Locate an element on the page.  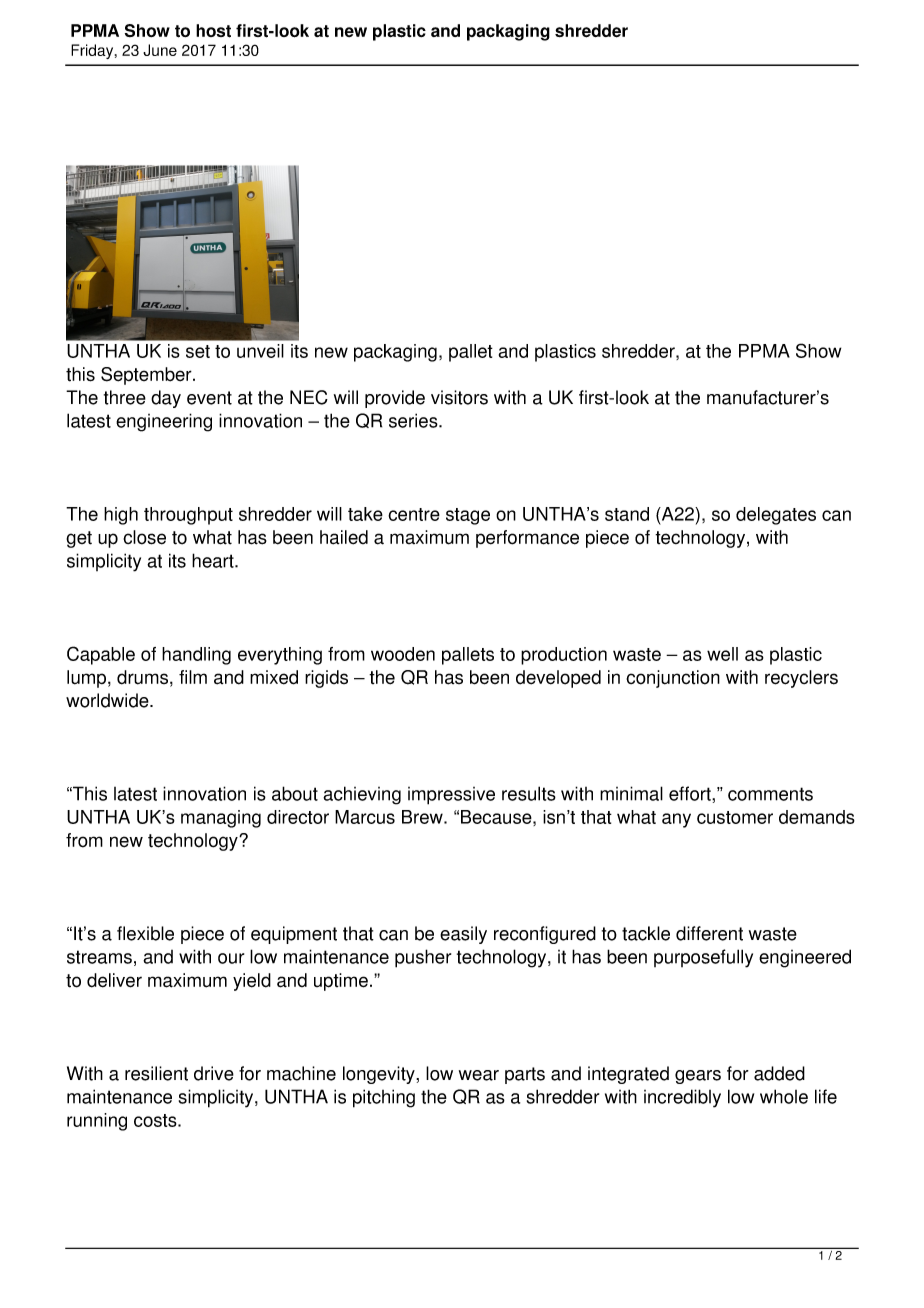
impressive is located at coordinates (451, 796).
